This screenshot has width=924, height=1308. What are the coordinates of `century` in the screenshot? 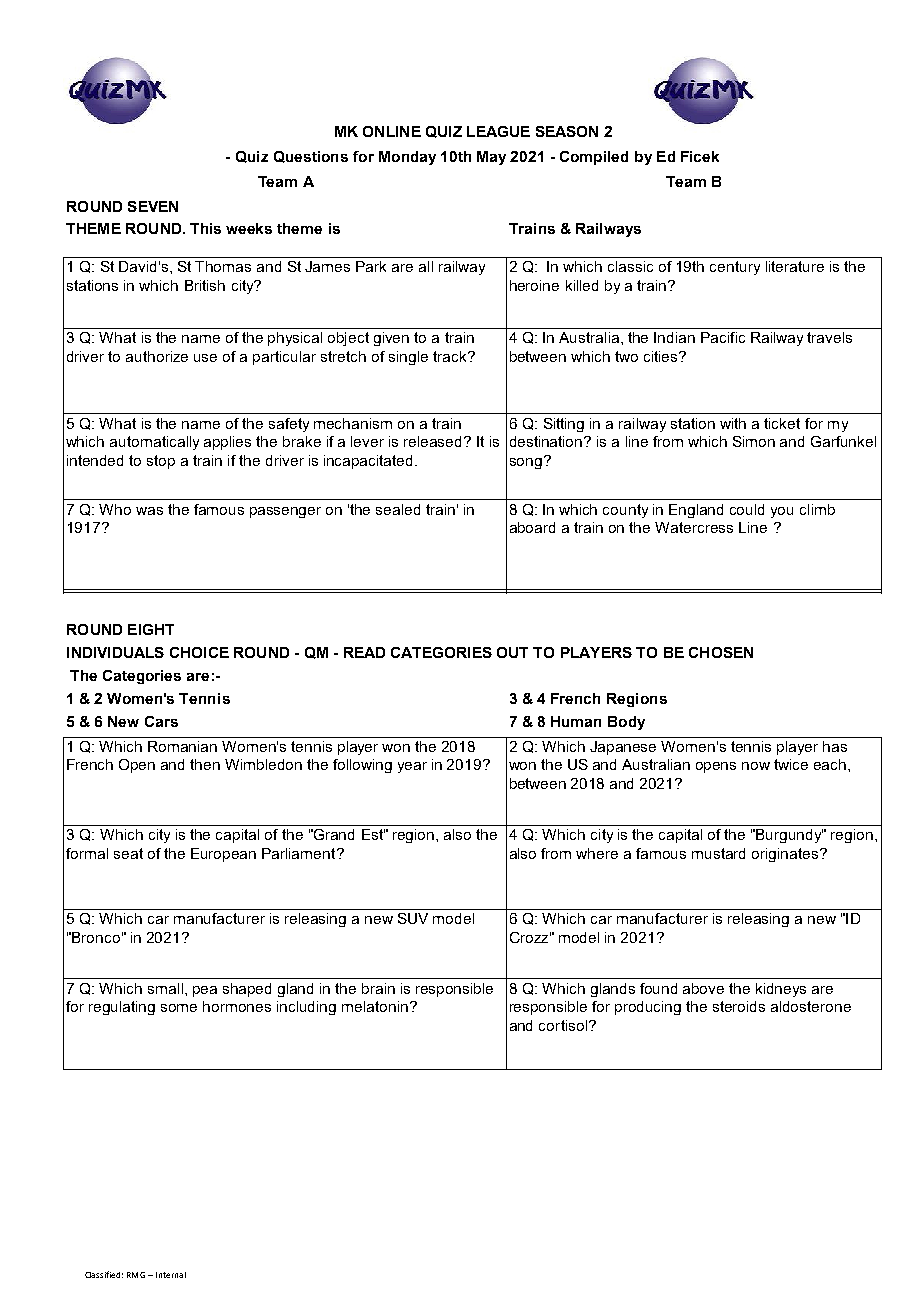 It's located at (735, 268).
